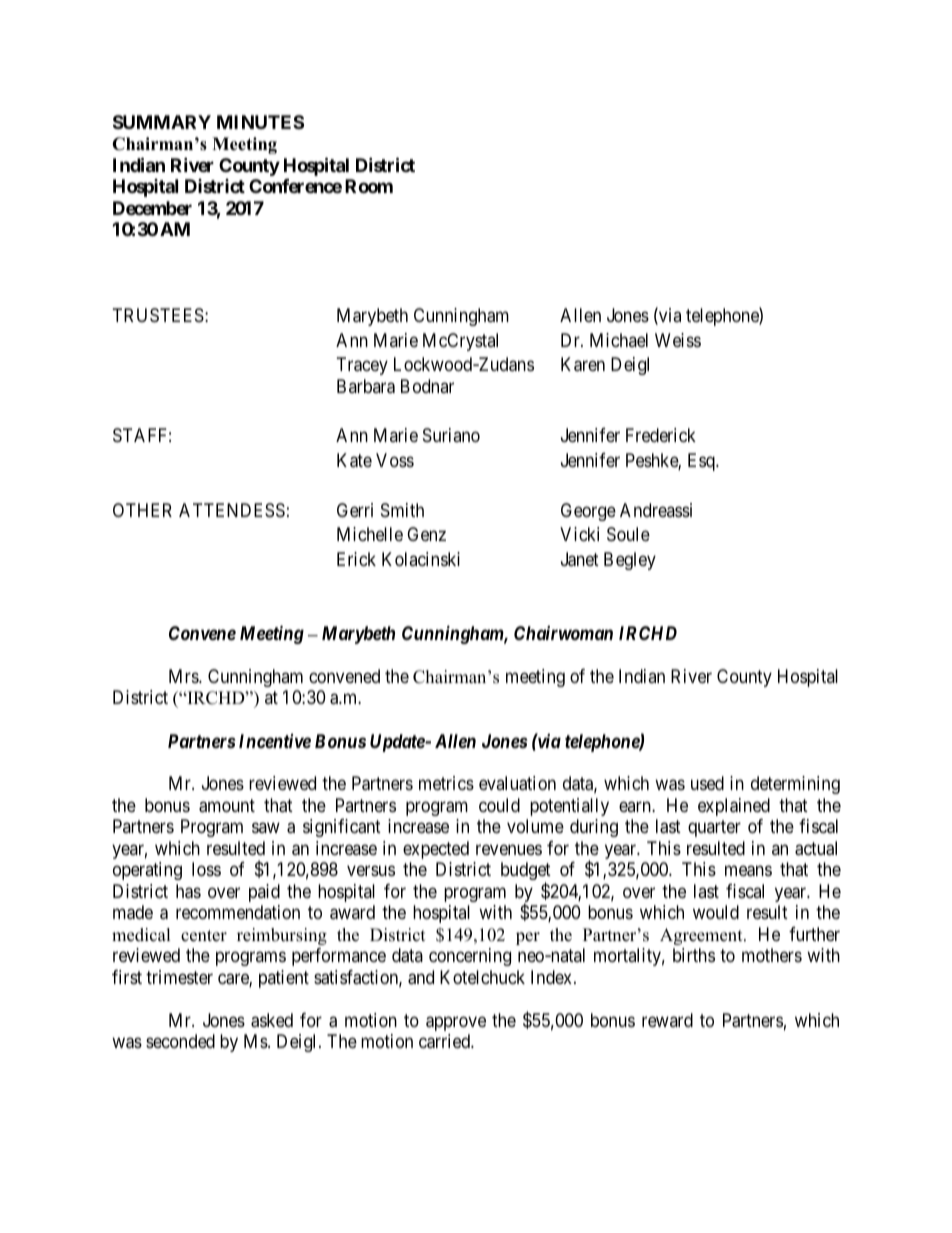  Describe the element at coordinates (456, 1023) in the screenshot. I see `approve` at that location.
